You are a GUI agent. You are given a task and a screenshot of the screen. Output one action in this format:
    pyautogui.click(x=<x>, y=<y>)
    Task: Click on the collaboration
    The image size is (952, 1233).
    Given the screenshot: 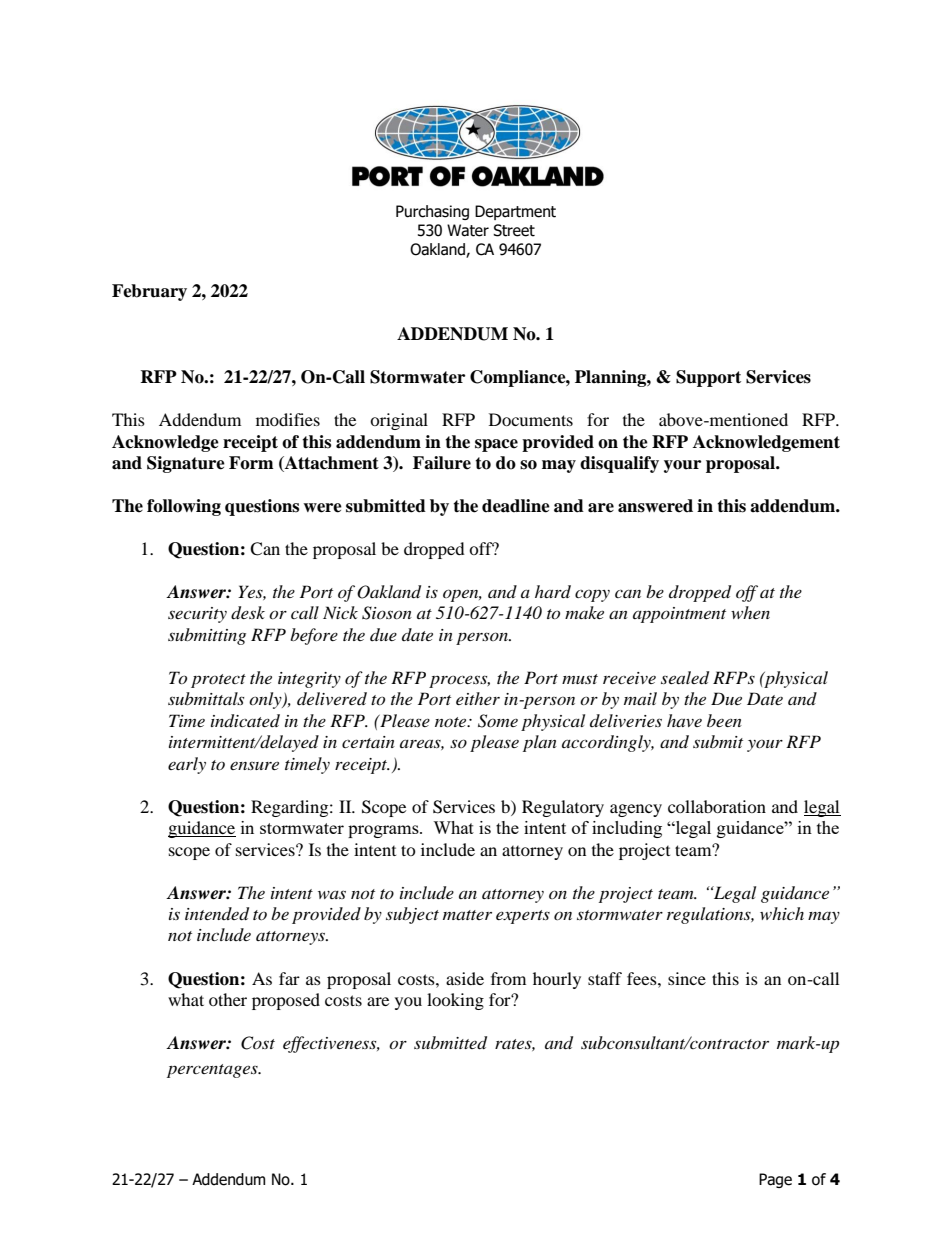 What is the action you would take?
    pyautogui.click(x=717, y=806)
